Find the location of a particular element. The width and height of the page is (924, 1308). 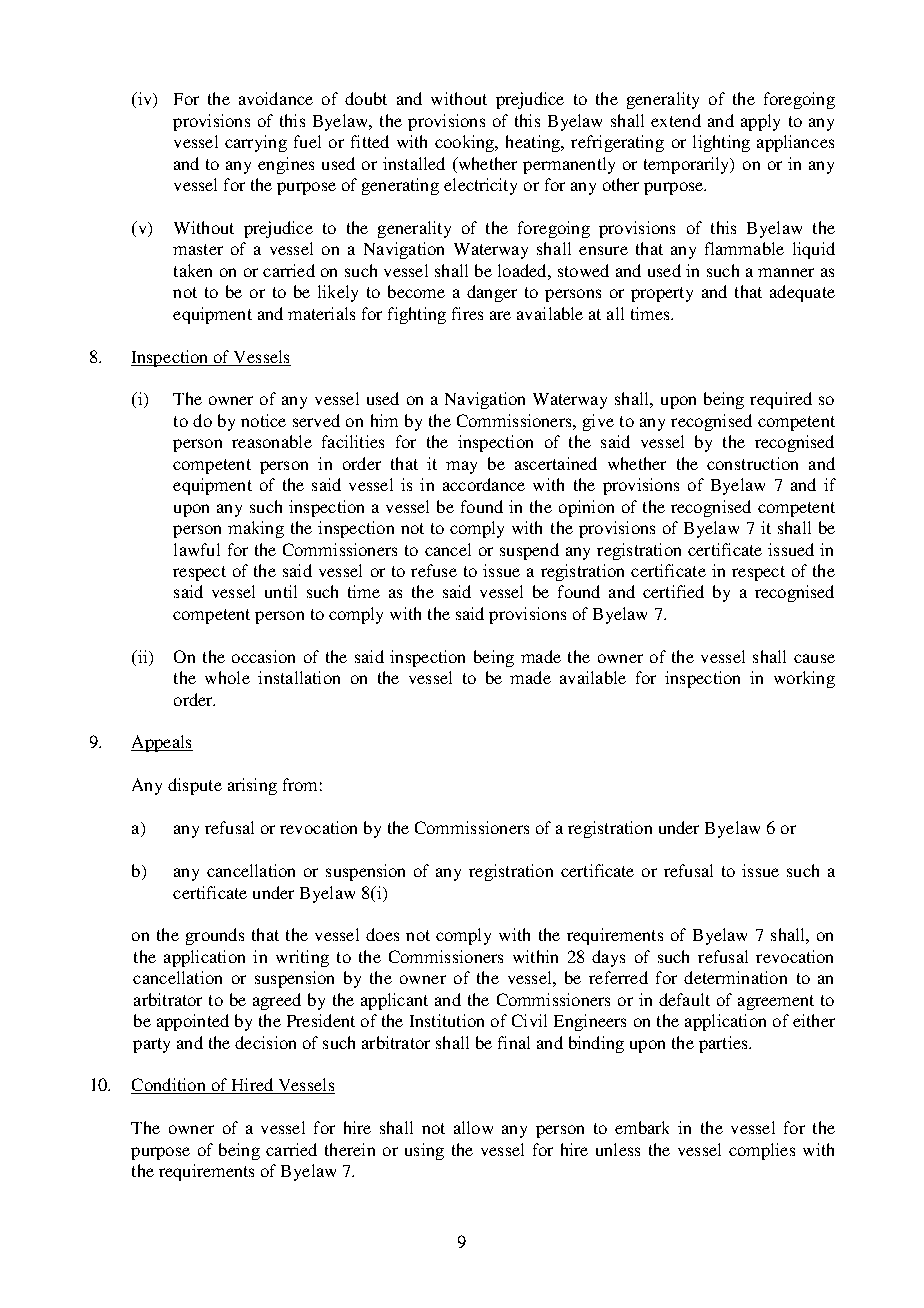

occasion is located at coordinates (263, 656).
